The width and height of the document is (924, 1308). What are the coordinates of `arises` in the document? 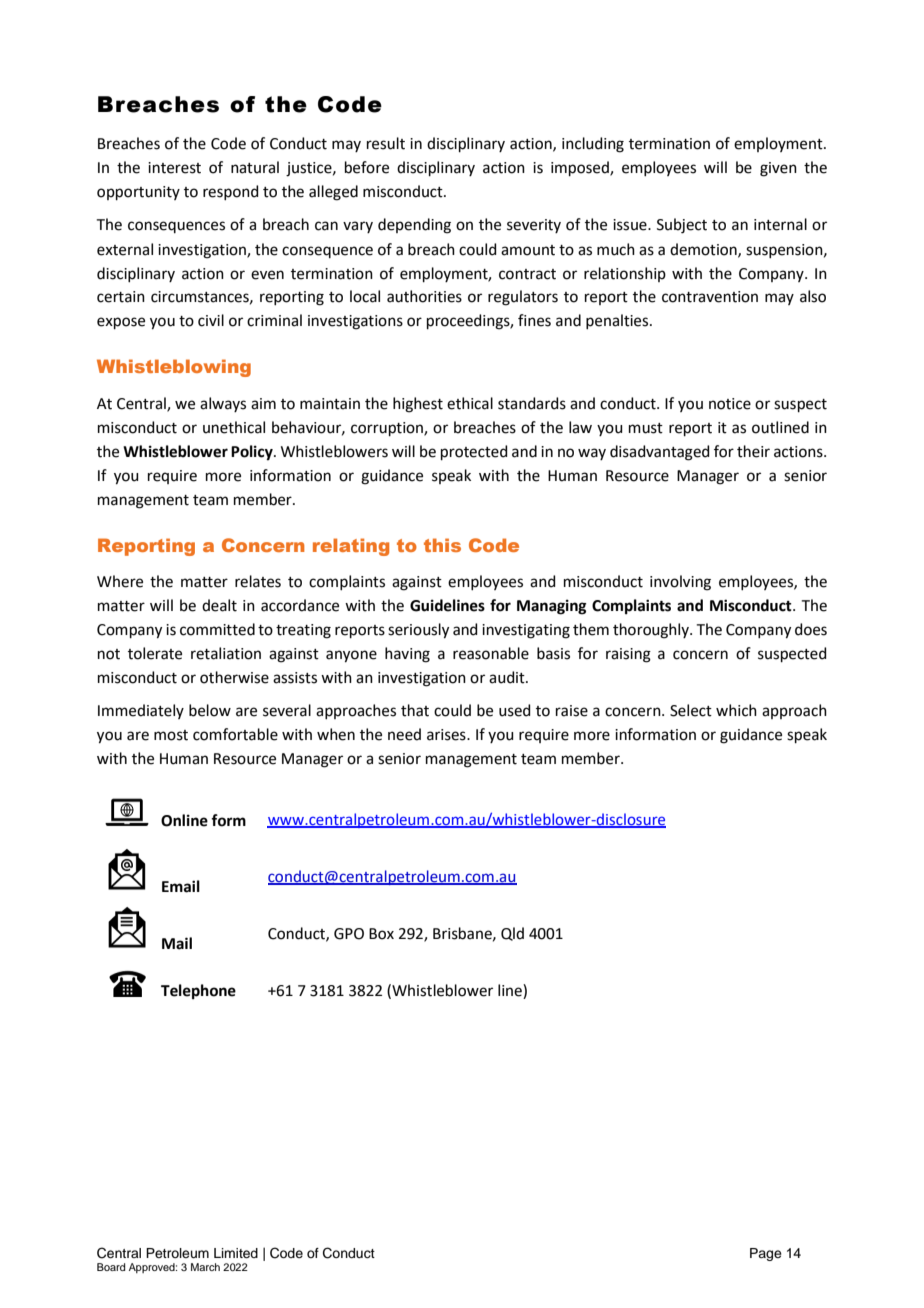 It's located at (447, 735).
